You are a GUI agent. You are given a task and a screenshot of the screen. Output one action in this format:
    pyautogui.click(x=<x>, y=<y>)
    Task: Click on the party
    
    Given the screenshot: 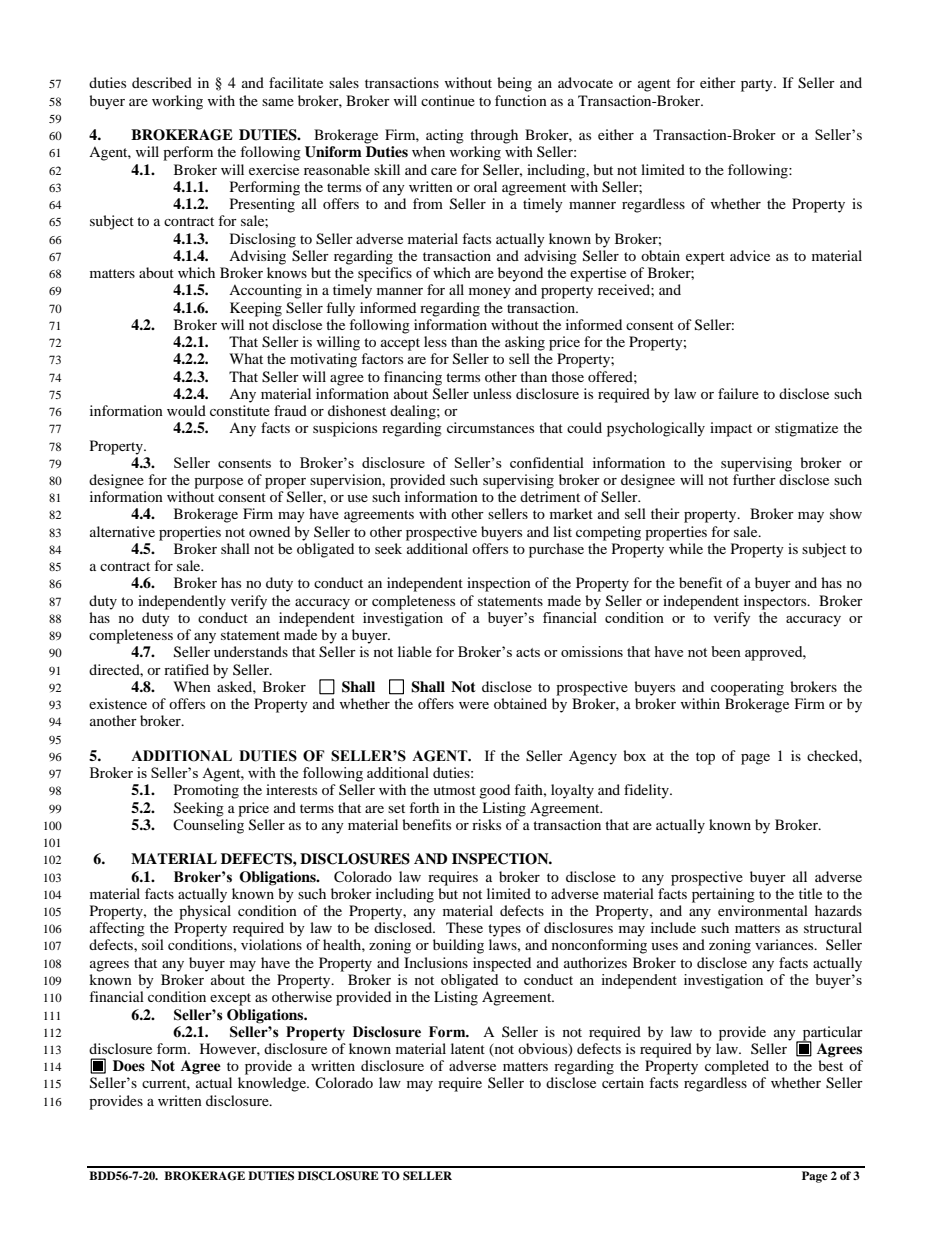 What is the action you would take?
    pyautogui.click(x=758, y=85)
